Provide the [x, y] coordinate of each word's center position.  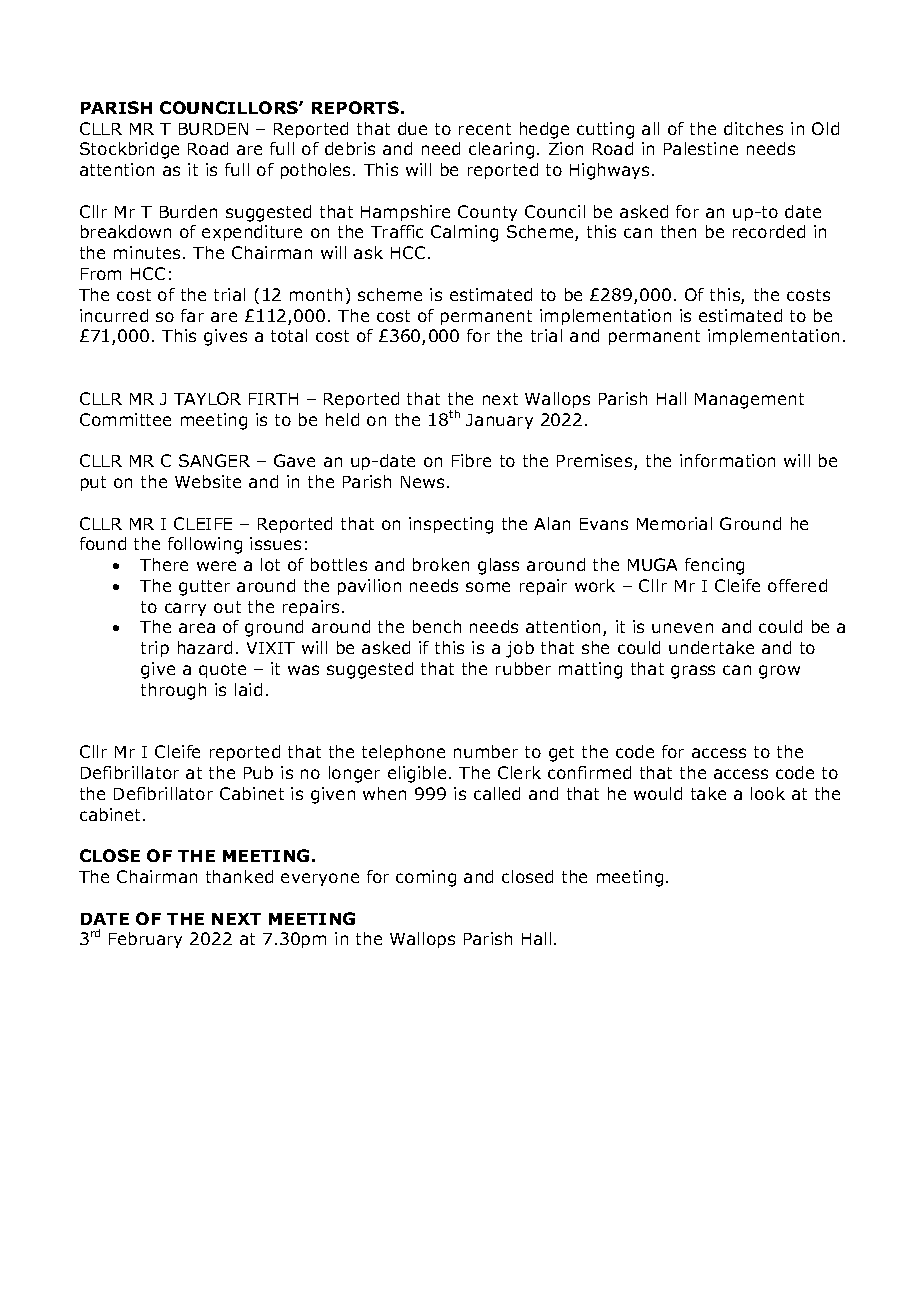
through [173, 691]
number [486, 751]
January [499, 421]
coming [426, 878]
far [192, 315]
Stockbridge [129, 150]
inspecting [451, 525]
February [145, 940]
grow [779, 672]
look [768, 793]
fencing [714, 566]
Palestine [701, 148]
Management [749, 401]
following [205, 545]
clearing [501, 150]
